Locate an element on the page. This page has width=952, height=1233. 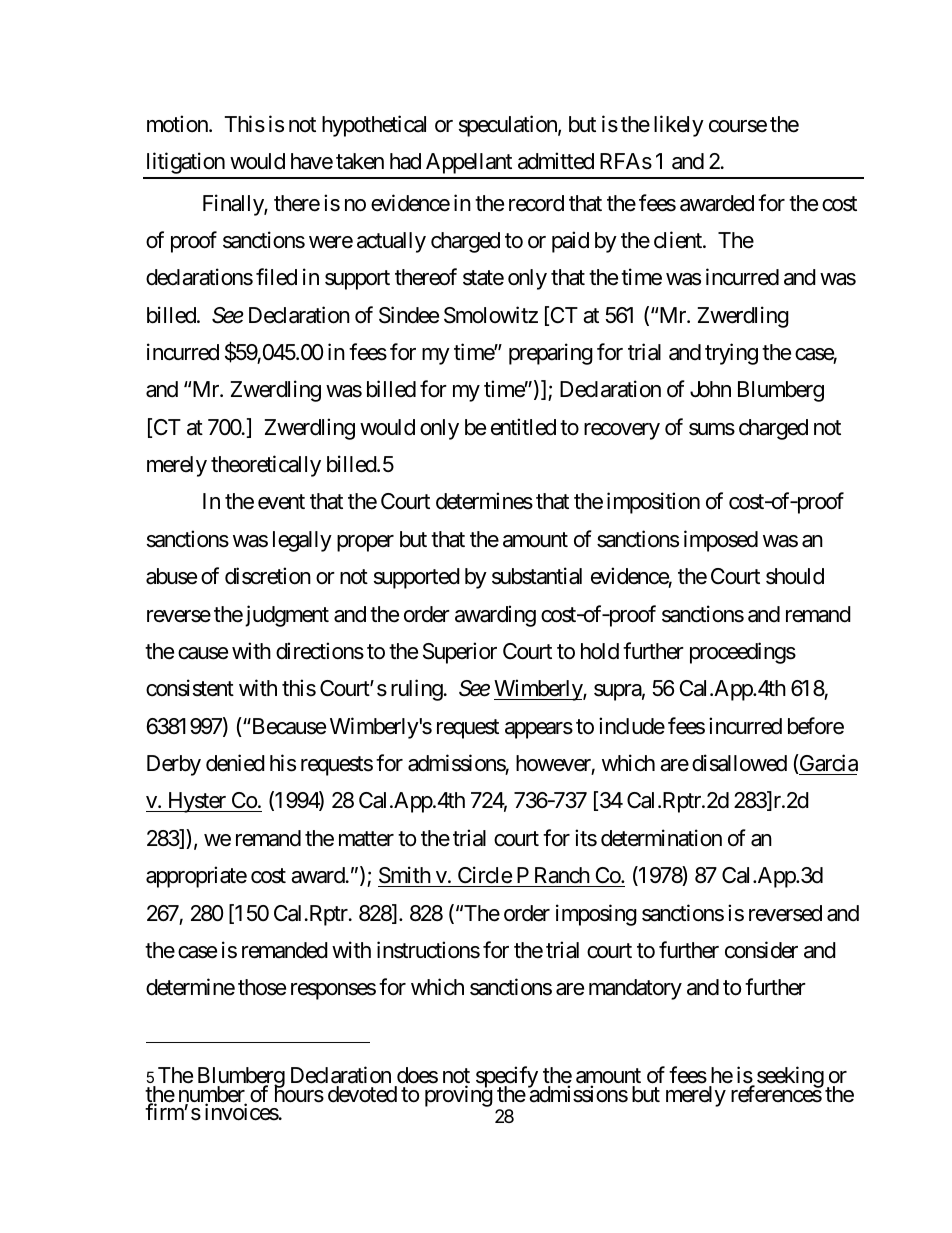
devoted is located at coordinates (362, 1094).
